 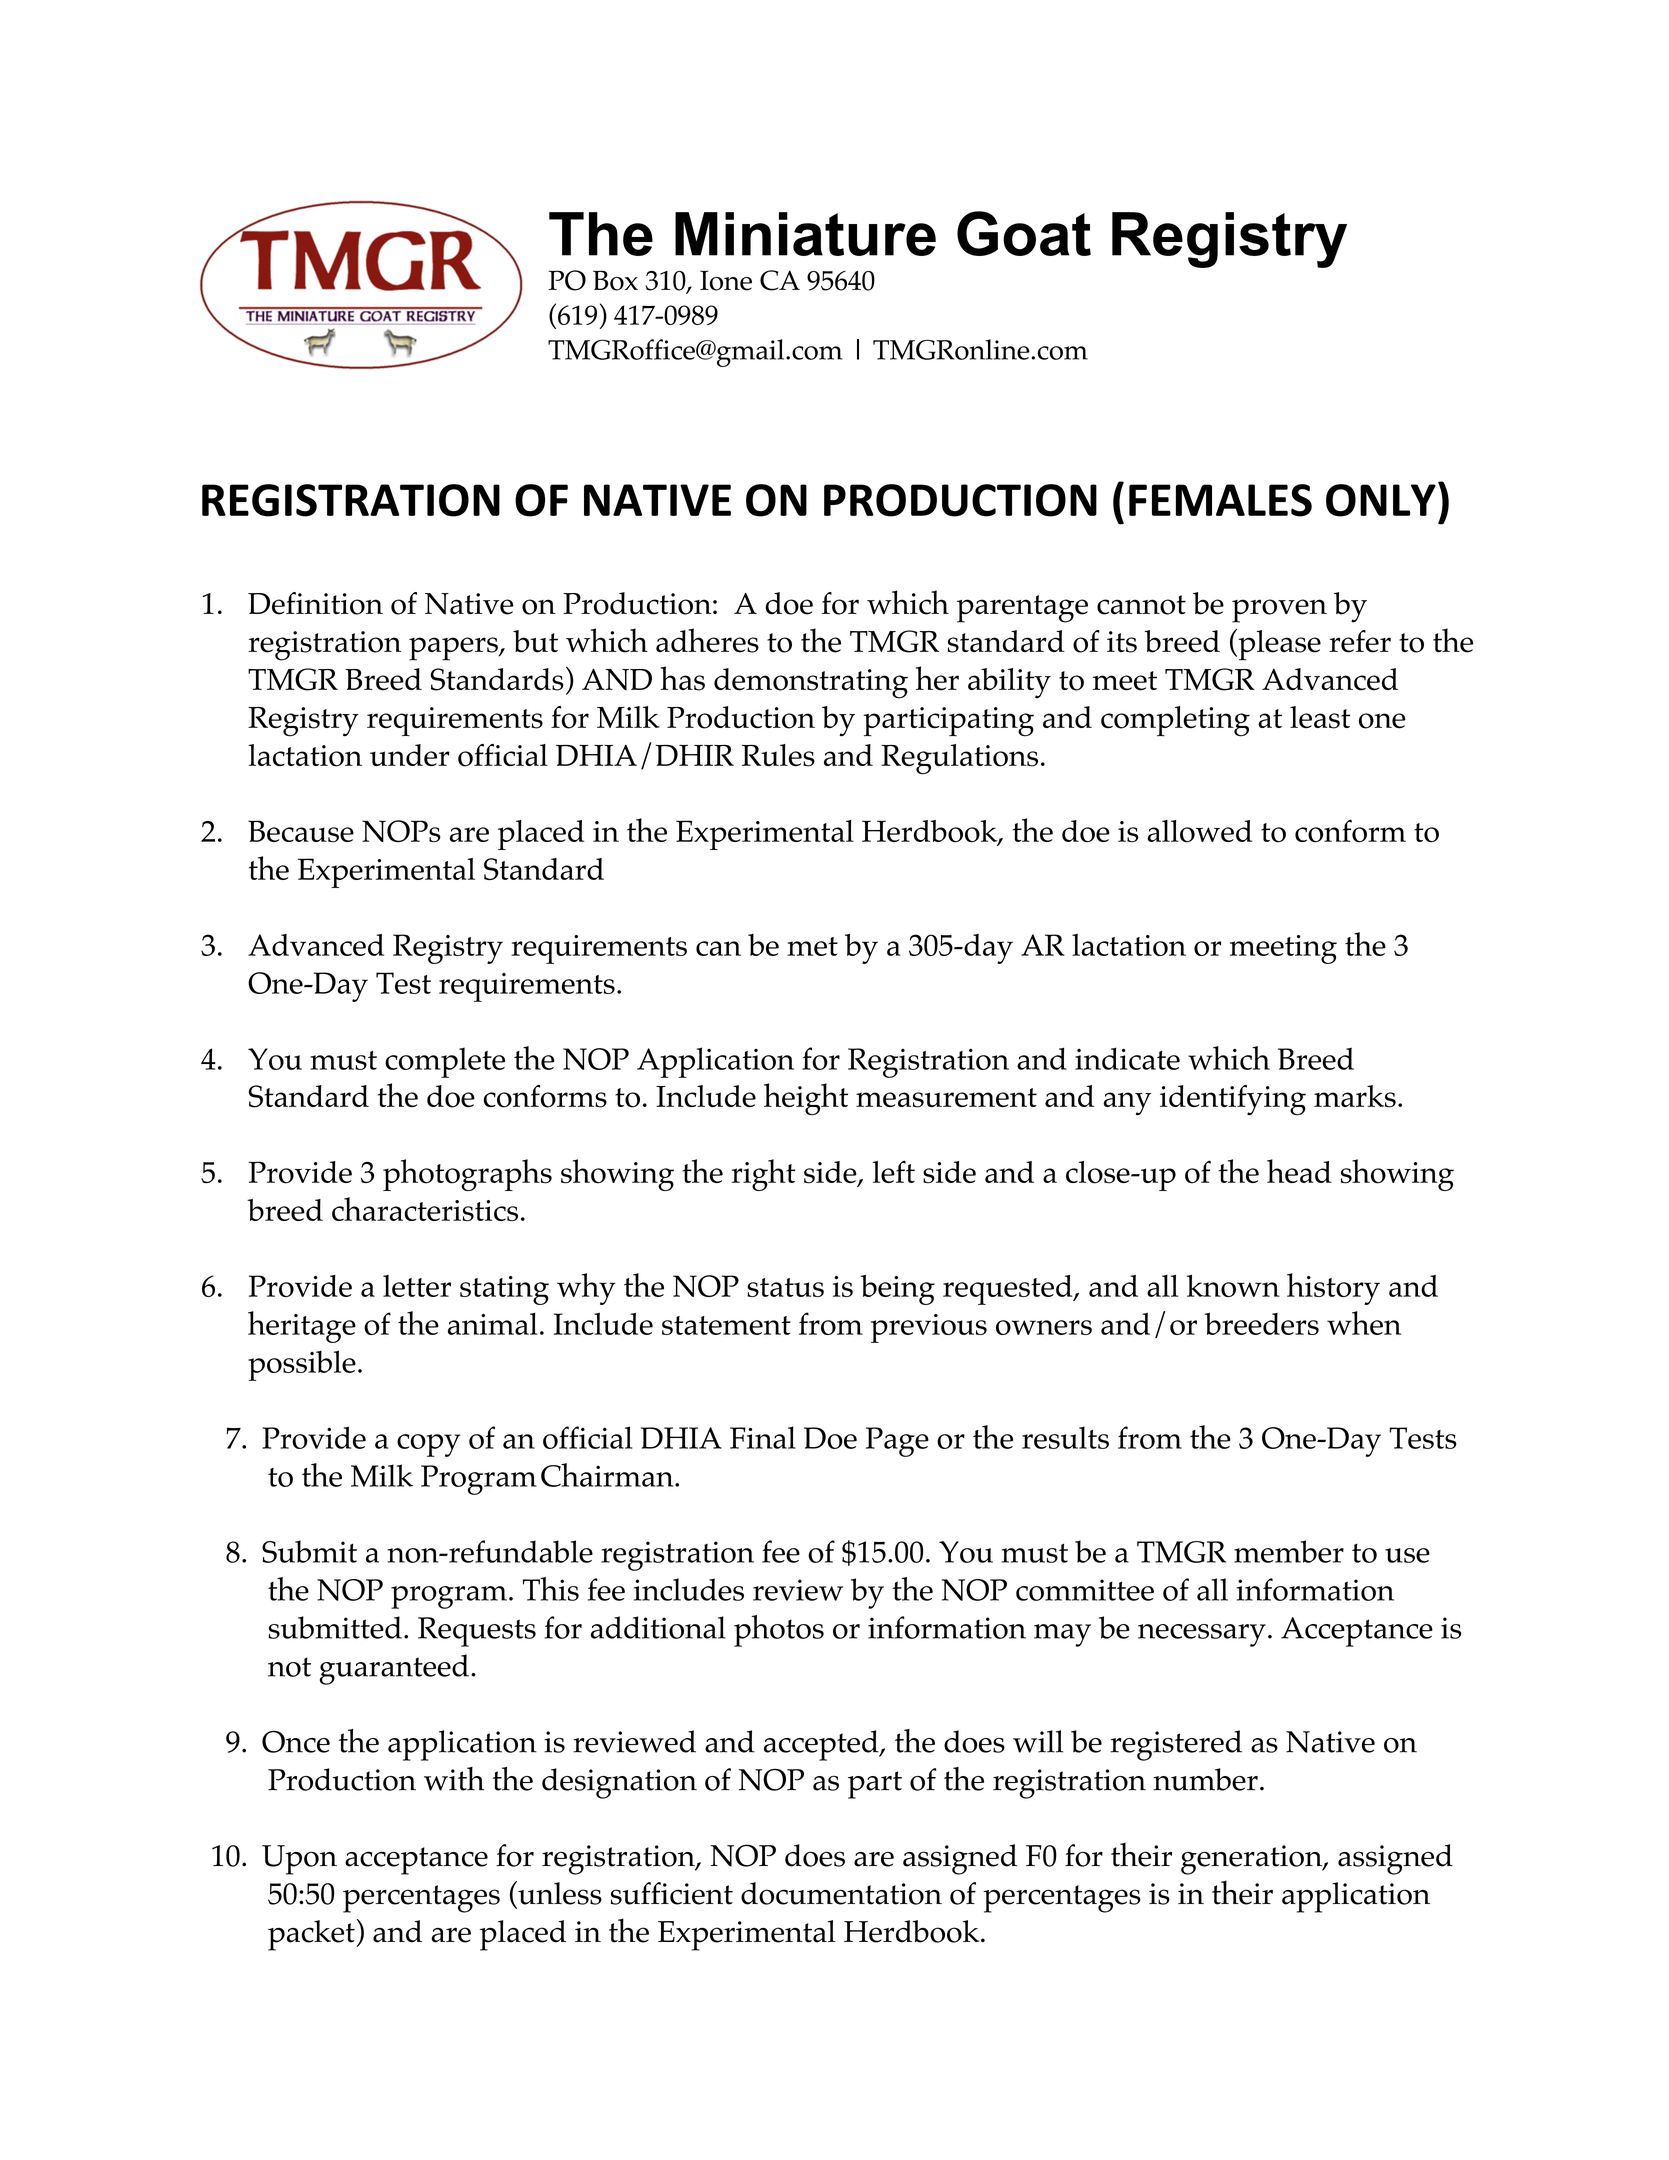 I want to click on Upon, so click(x=299, y=1860).
